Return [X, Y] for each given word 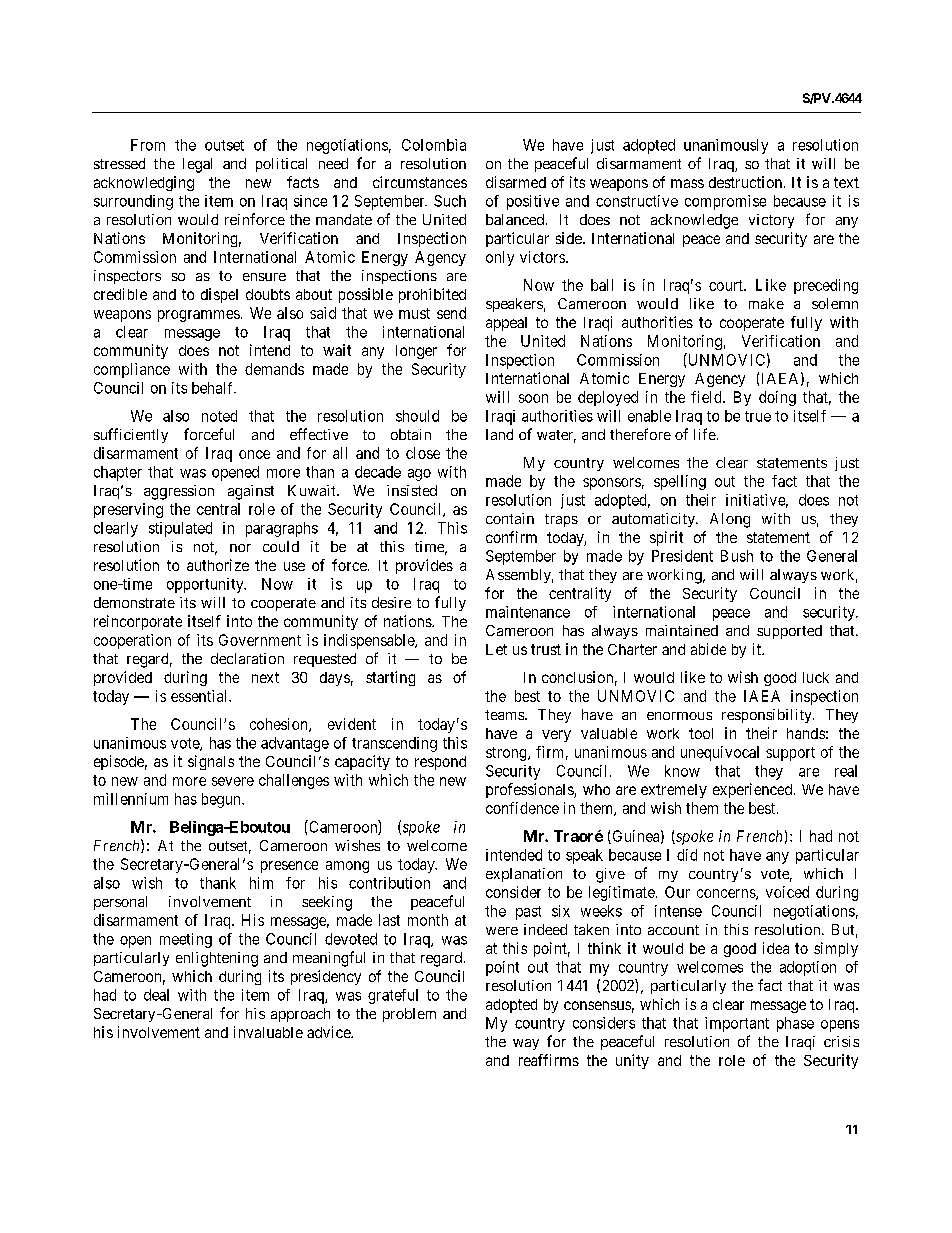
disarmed [516, 182]
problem [409, 1015]
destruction [745, 182]
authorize [218, 565]
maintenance [528, 612]
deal [156, 995]
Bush [737, 556]
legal [197, 165]
